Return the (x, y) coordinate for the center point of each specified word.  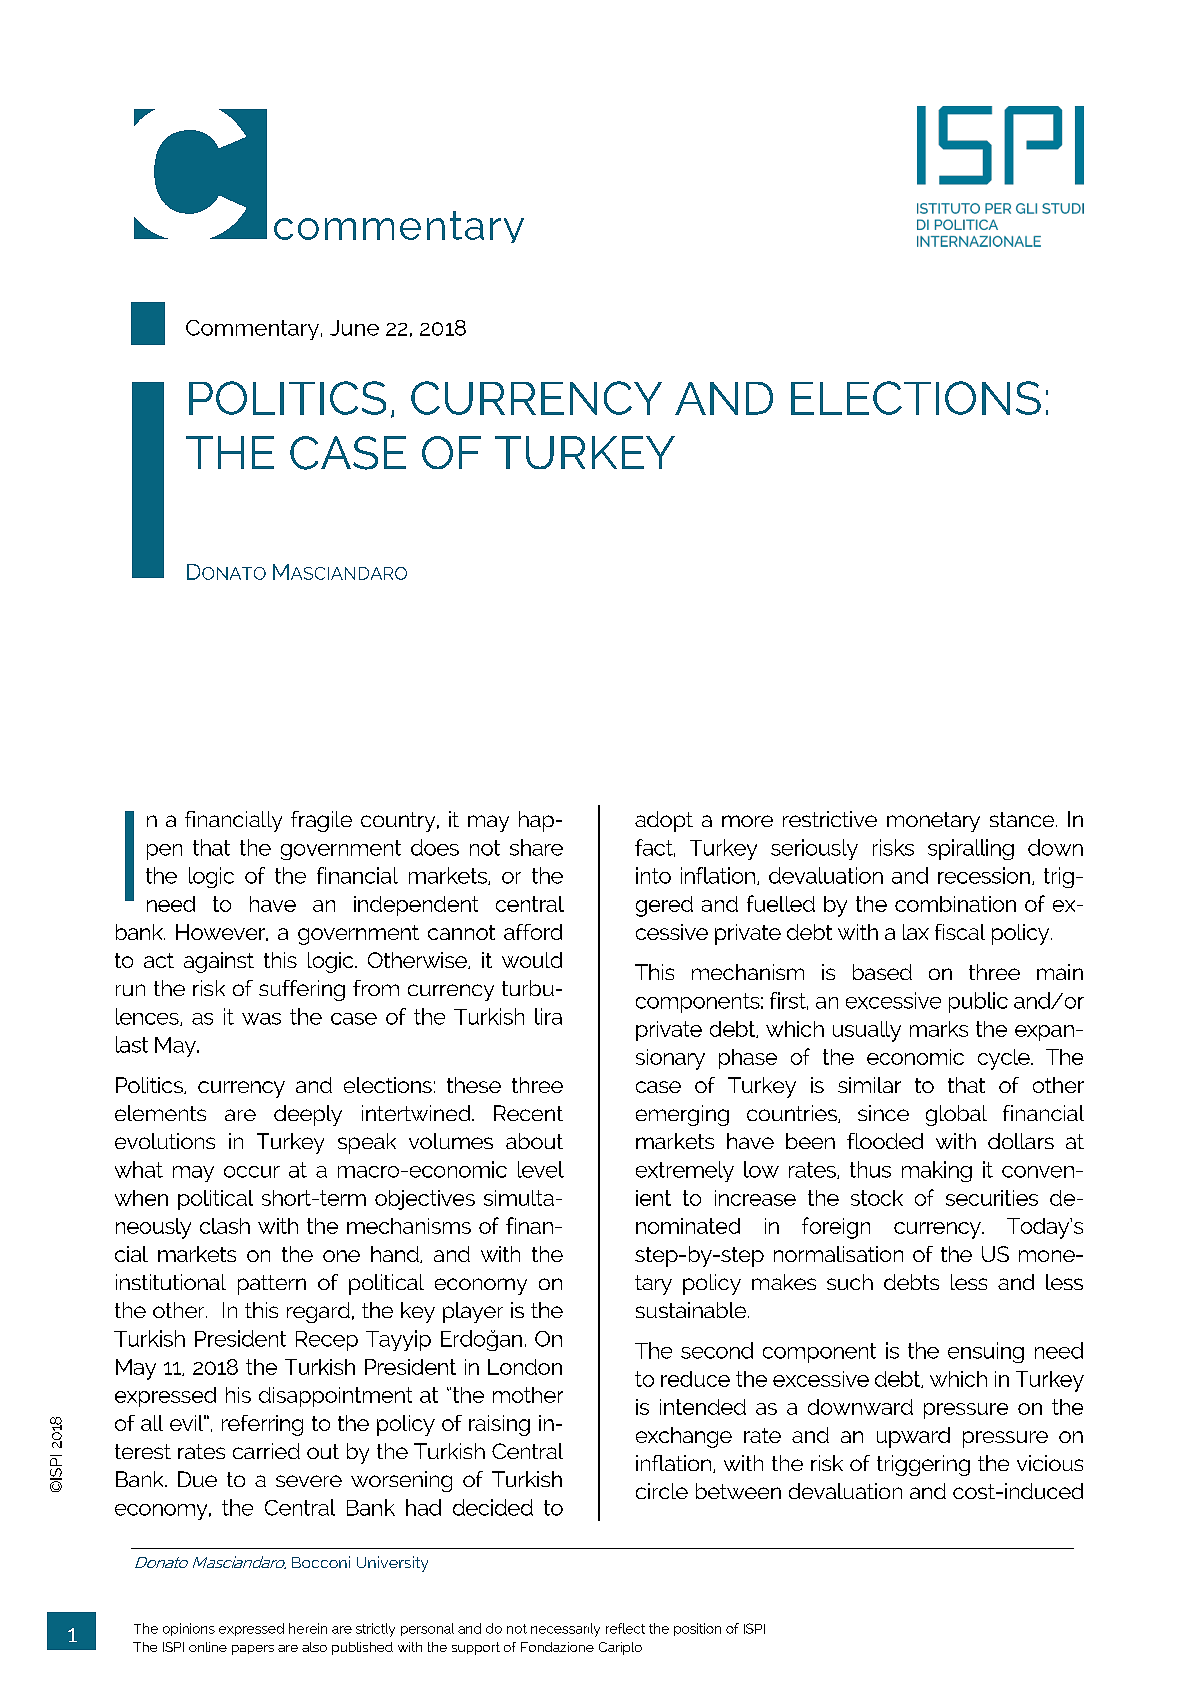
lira (548, 1016)
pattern (272, 1285)
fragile (321, 821)
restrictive (830, 819)
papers (253, 1650)
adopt (664, 821)
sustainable (692, 1310)
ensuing (986, 1352)
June (354, 328)
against (219, 962)
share (536, 847)
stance (1023, 819)
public (978, 1002)
